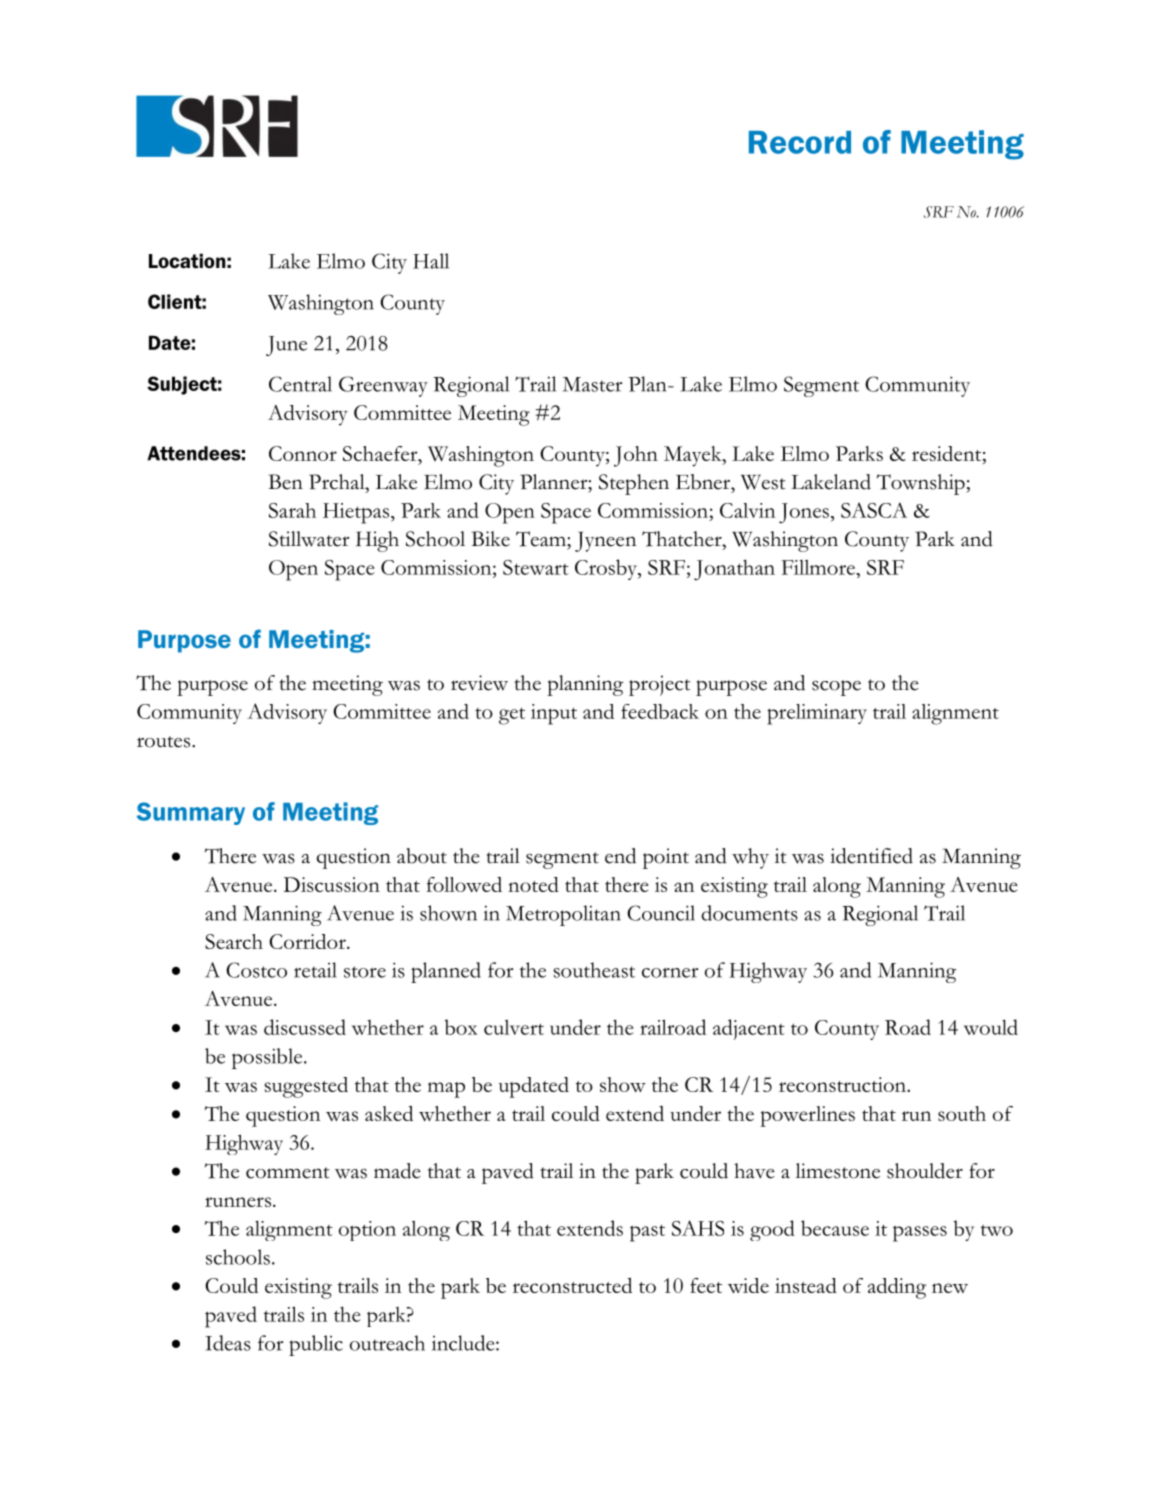  Describe the element at coordinates (309, 539) in the screenshot. I see `Stillwater` at that location.
